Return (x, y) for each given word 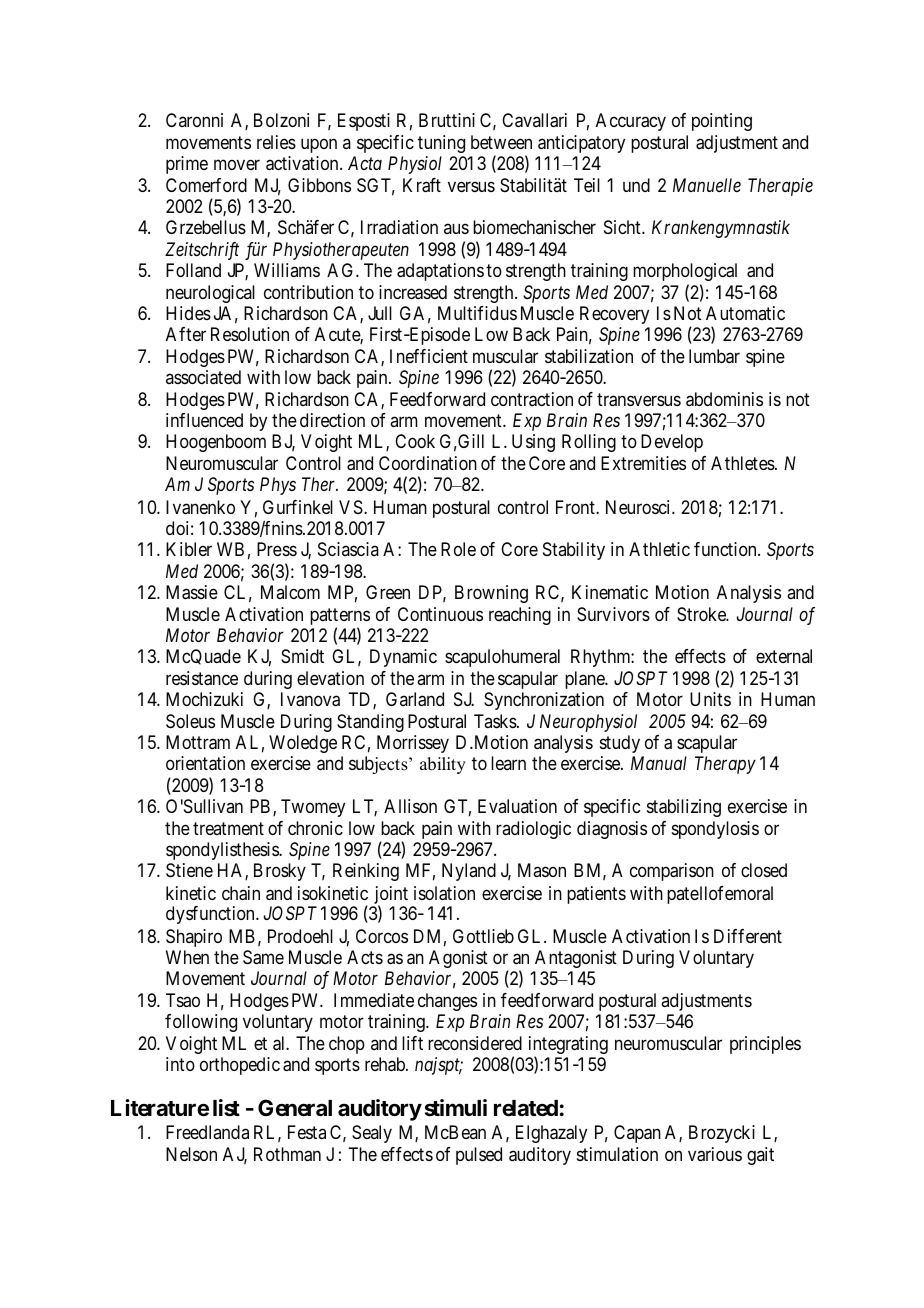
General (295, 1108)
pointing (722, 122)
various (715, 1154)
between (501, 142)
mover (237, 164)
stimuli (456, 1107)
